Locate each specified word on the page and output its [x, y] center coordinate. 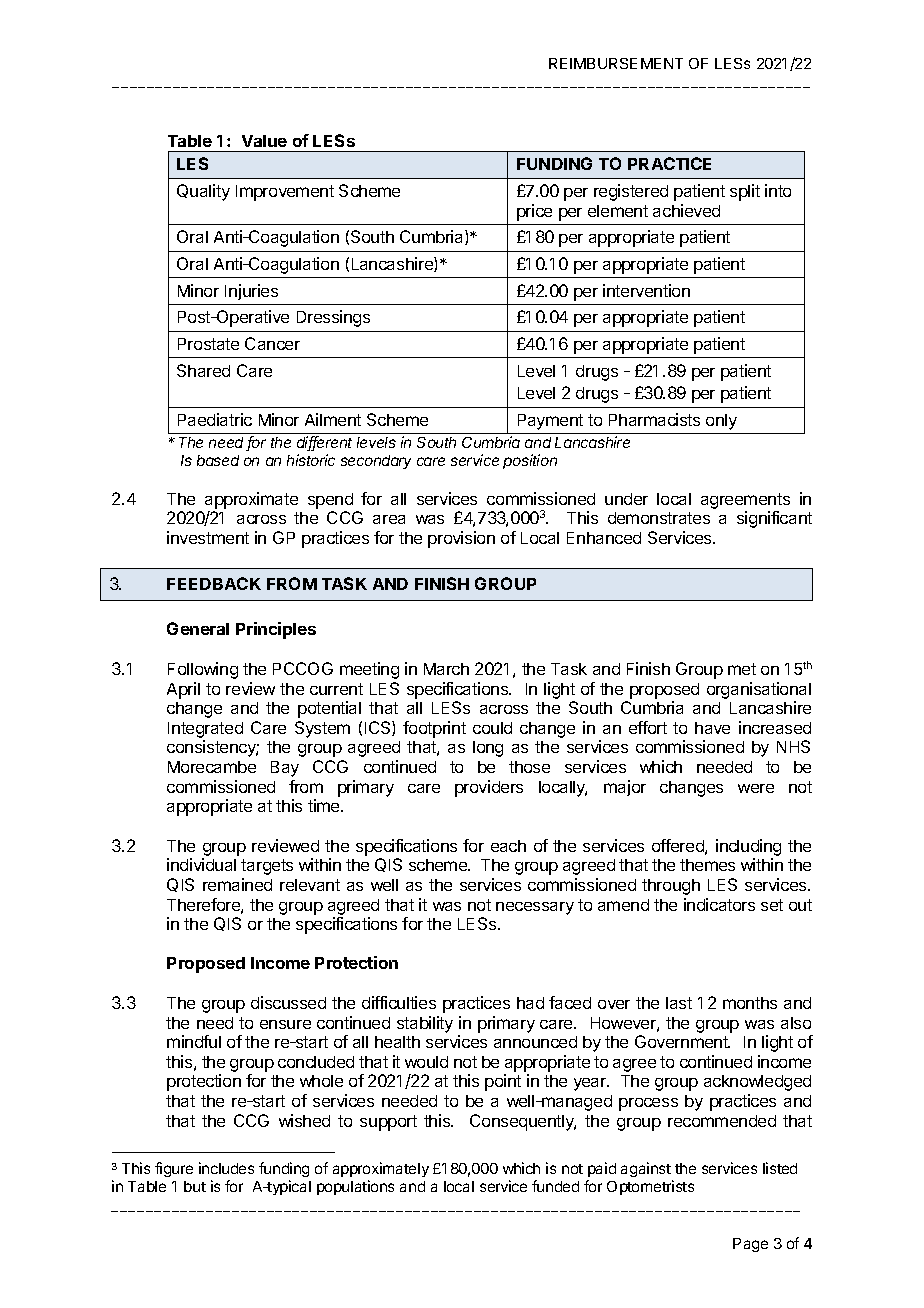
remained [237, 884]
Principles [276, 630]
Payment [550, 422]
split [745, 192]
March [446, 669]
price [534, 212]
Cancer [272, 343]
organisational [759, 690]
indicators [719, 904]
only [721, 422]
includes [226, 1168]
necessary [535, 908]
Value [264, 141]
